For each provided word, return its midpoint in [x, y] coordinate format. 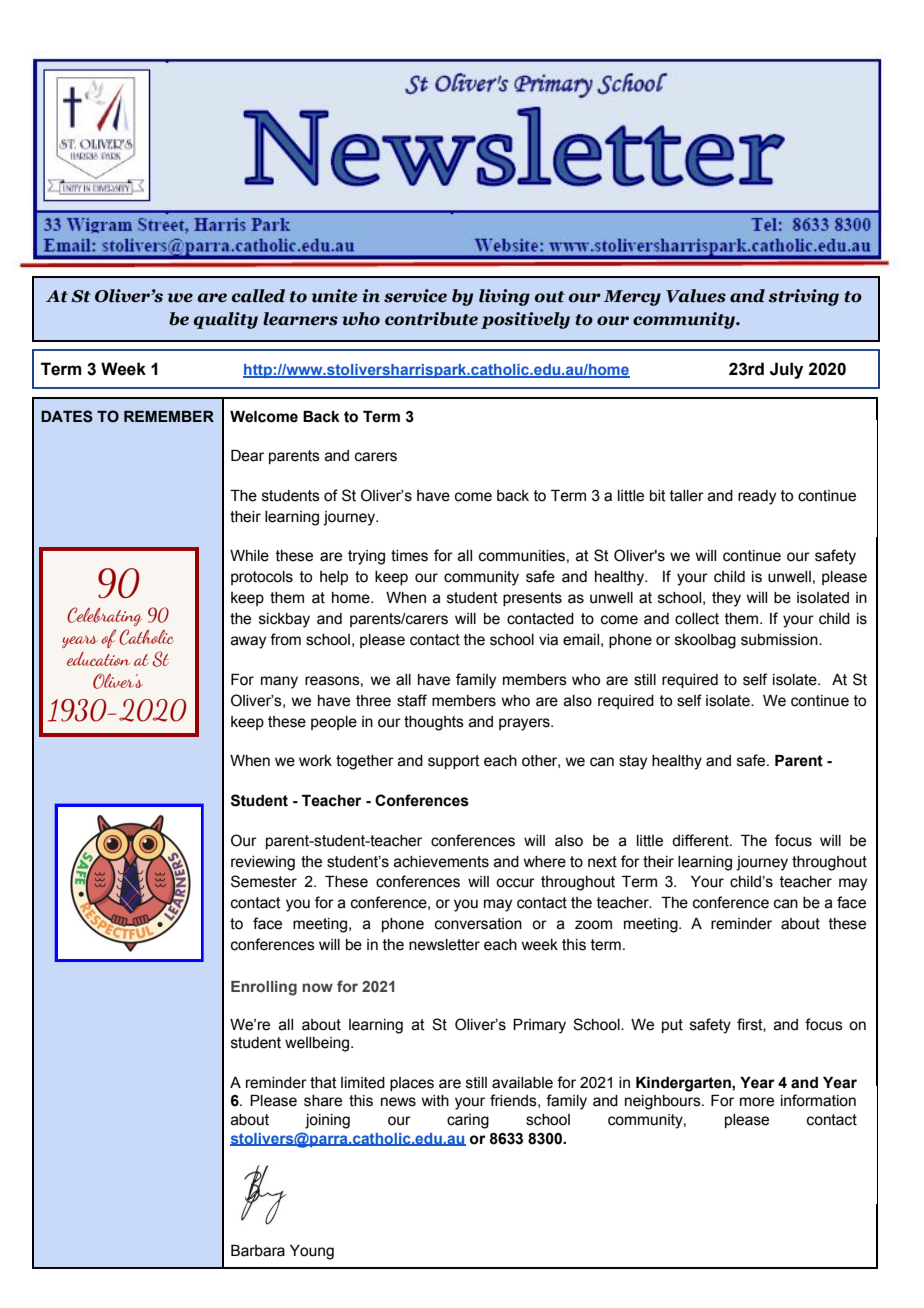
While [249, 556]
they [726, 599]
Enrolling [264, 988]
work [315, 761]
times [409, 556]
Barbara [258, 1251]
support [454, 762]
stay [633, 762]
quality [226, 320]
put [672, 1026]
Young [312, 1252]
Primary [539, 1026]
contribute [431, 319]
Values [696, 296]
